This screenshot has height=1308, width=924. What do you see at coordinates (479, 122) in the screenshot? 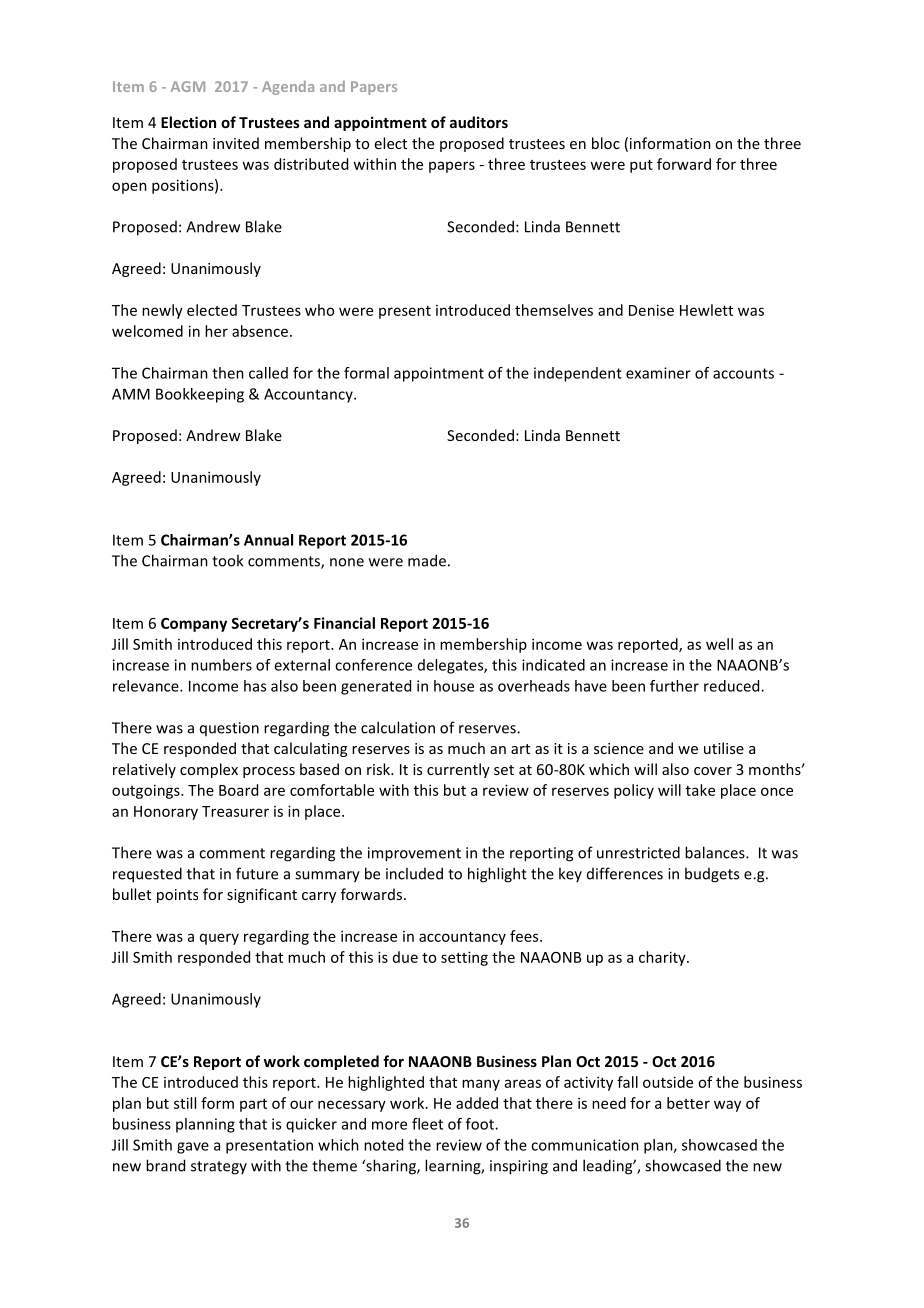
I see `auditors` at bounding box center [479, 122].
